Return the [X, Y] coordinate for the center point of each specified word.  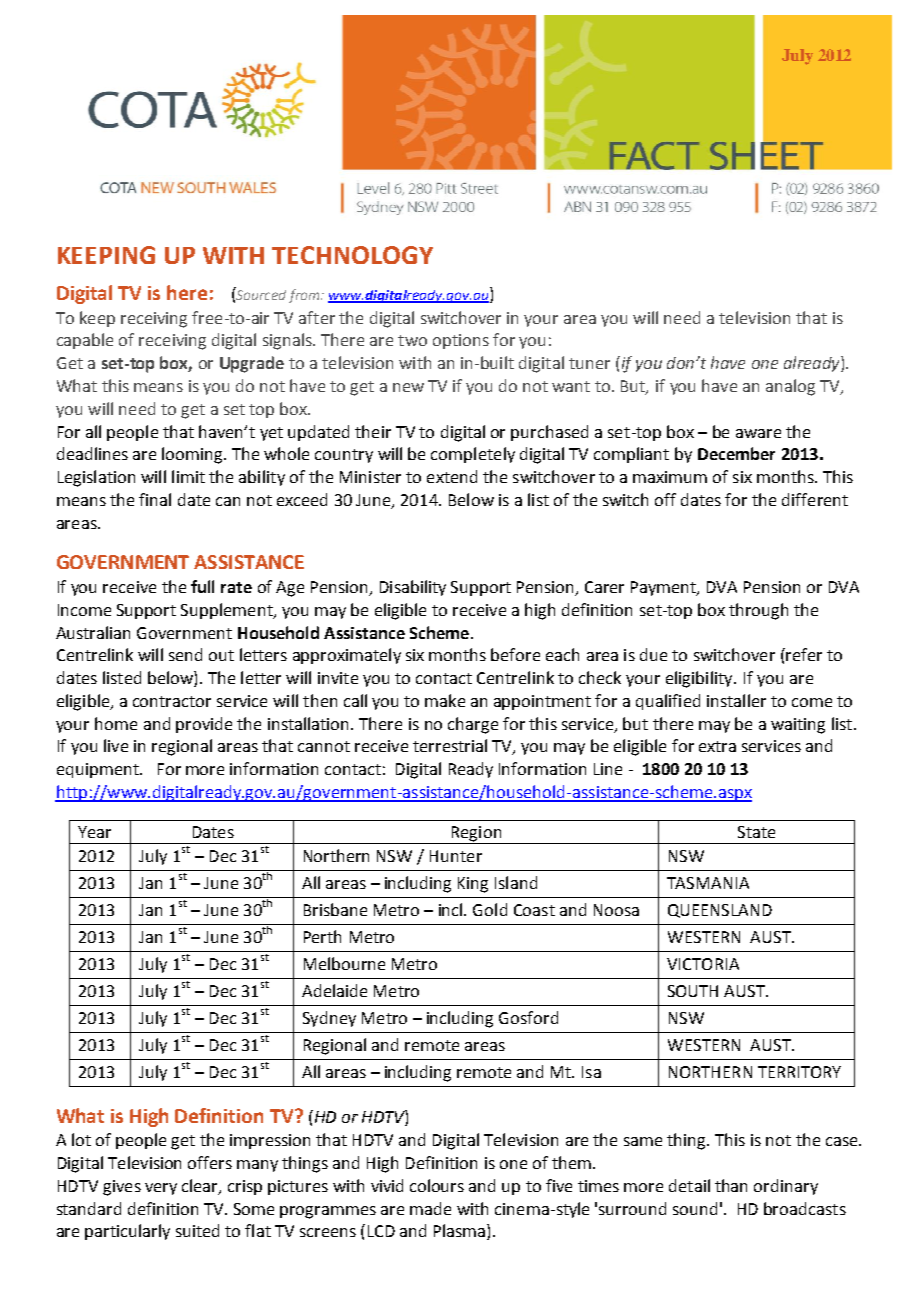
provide [204, 725]
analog [790, 387]
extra [717, 746]
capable [85, 341]
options [461, 341]
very [161, 1189]
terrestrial [450, 745]
